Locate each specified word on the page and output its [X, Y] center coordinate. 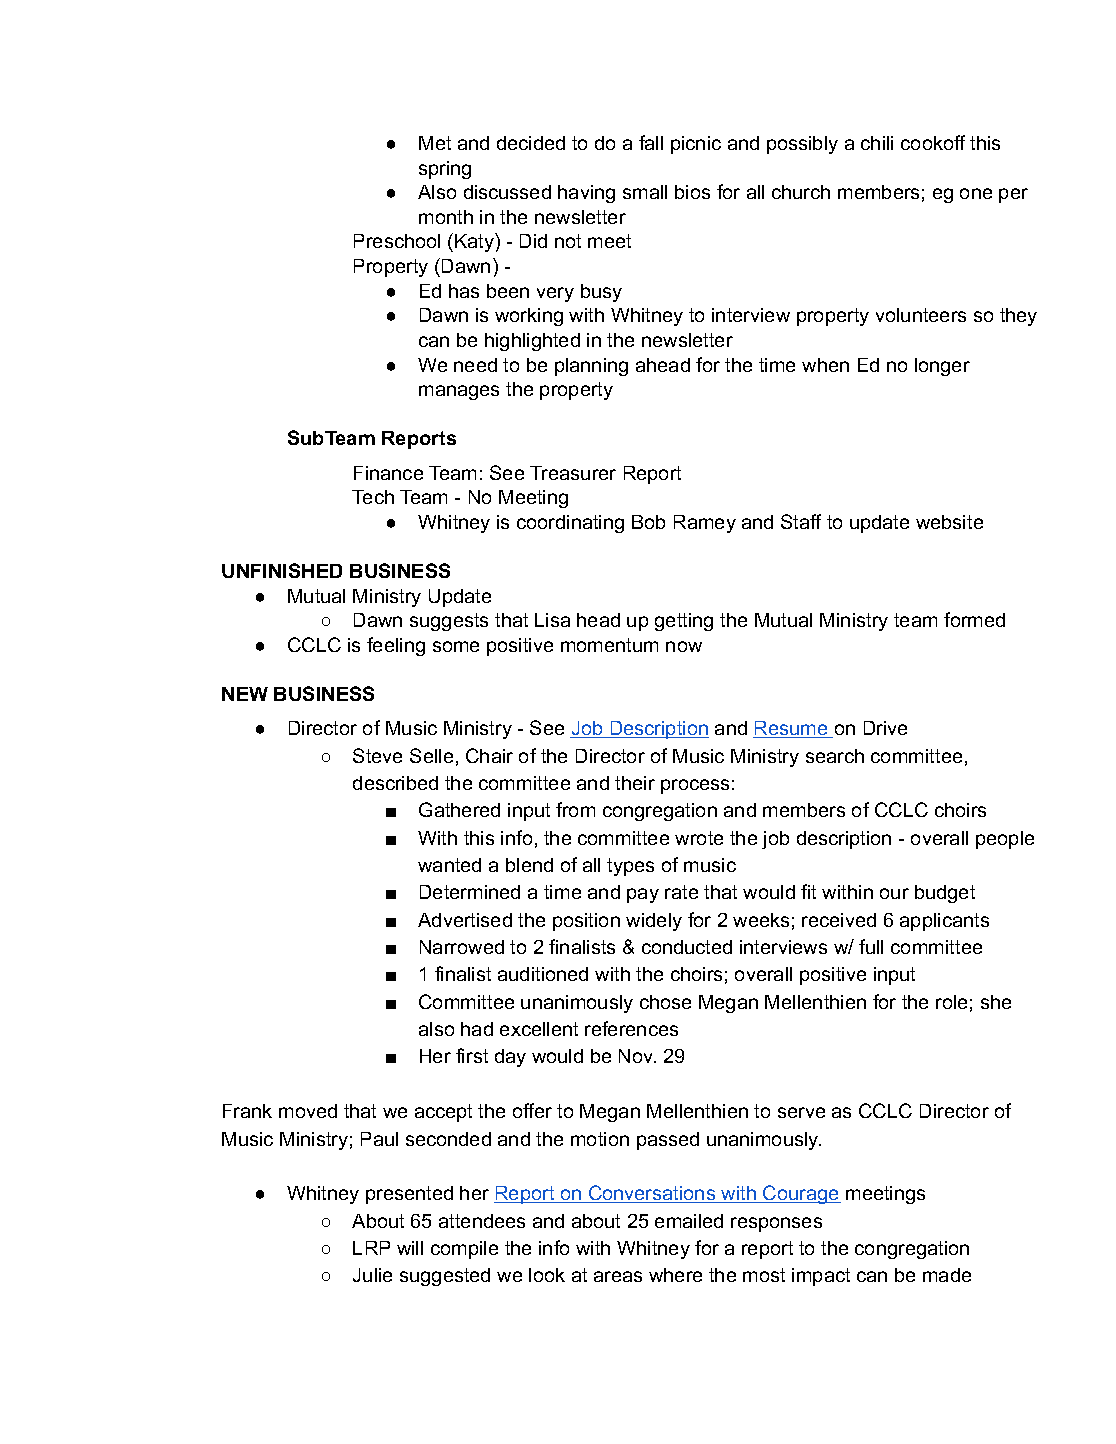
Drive [885, 728]
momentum [609, 645]
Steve [377, 755]
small [645, 192]
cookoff [933, 142]
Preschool [397, 241]
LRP [371, 1248]
